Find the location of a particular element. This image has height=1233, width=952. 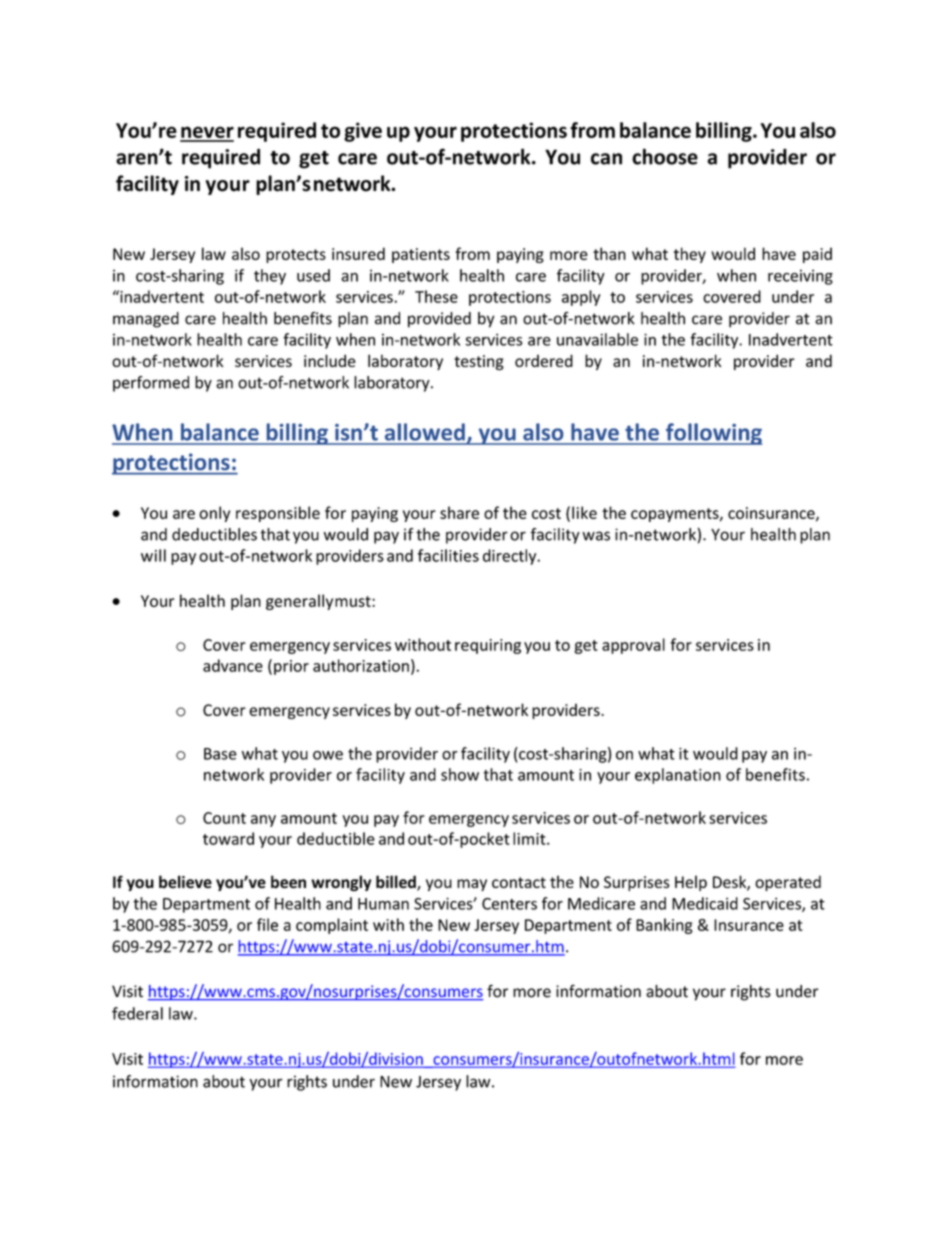

facilities is located at coordinates (448, 555).
